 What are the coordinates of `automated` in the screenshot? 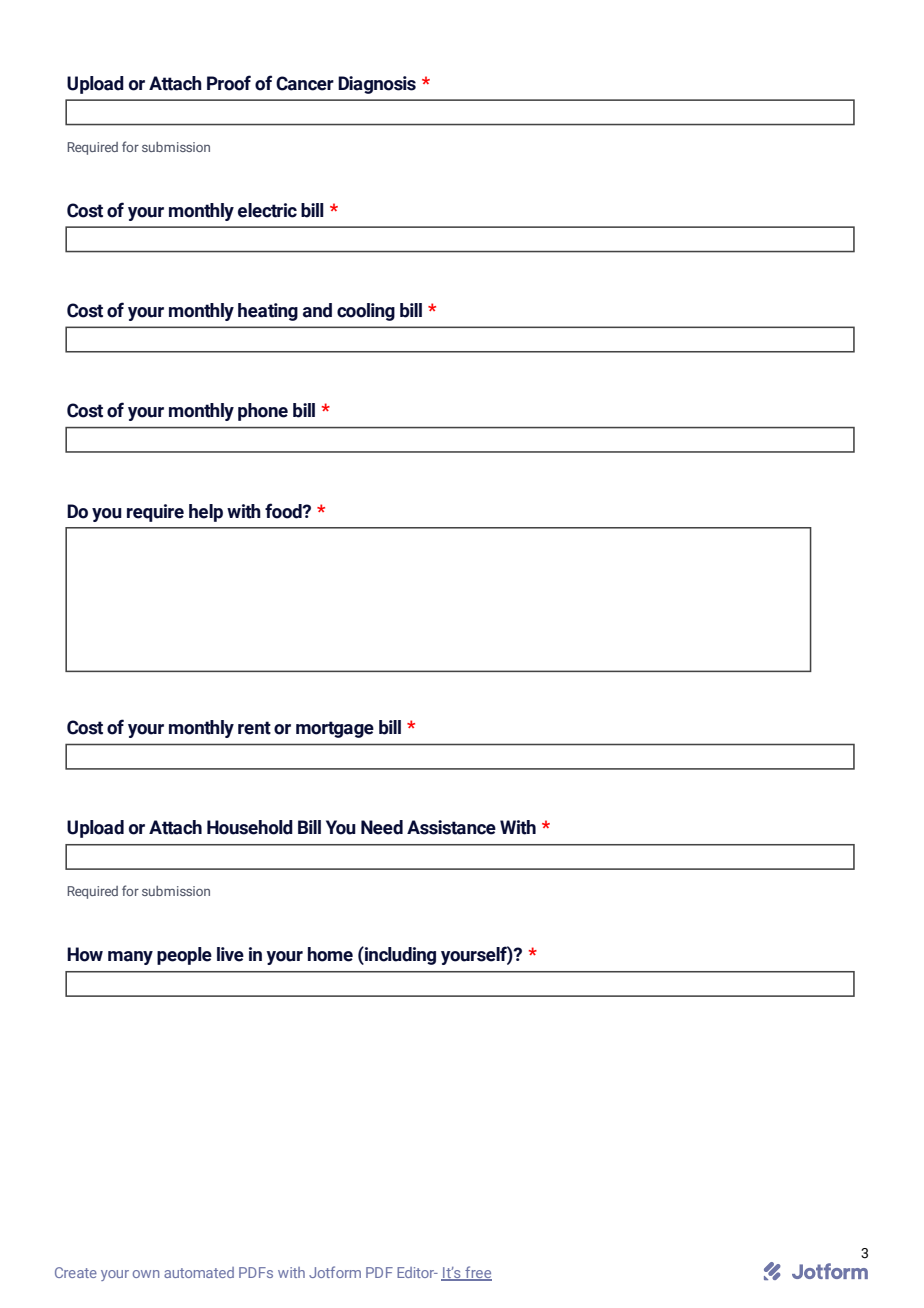 It's located at (199, 1272).
